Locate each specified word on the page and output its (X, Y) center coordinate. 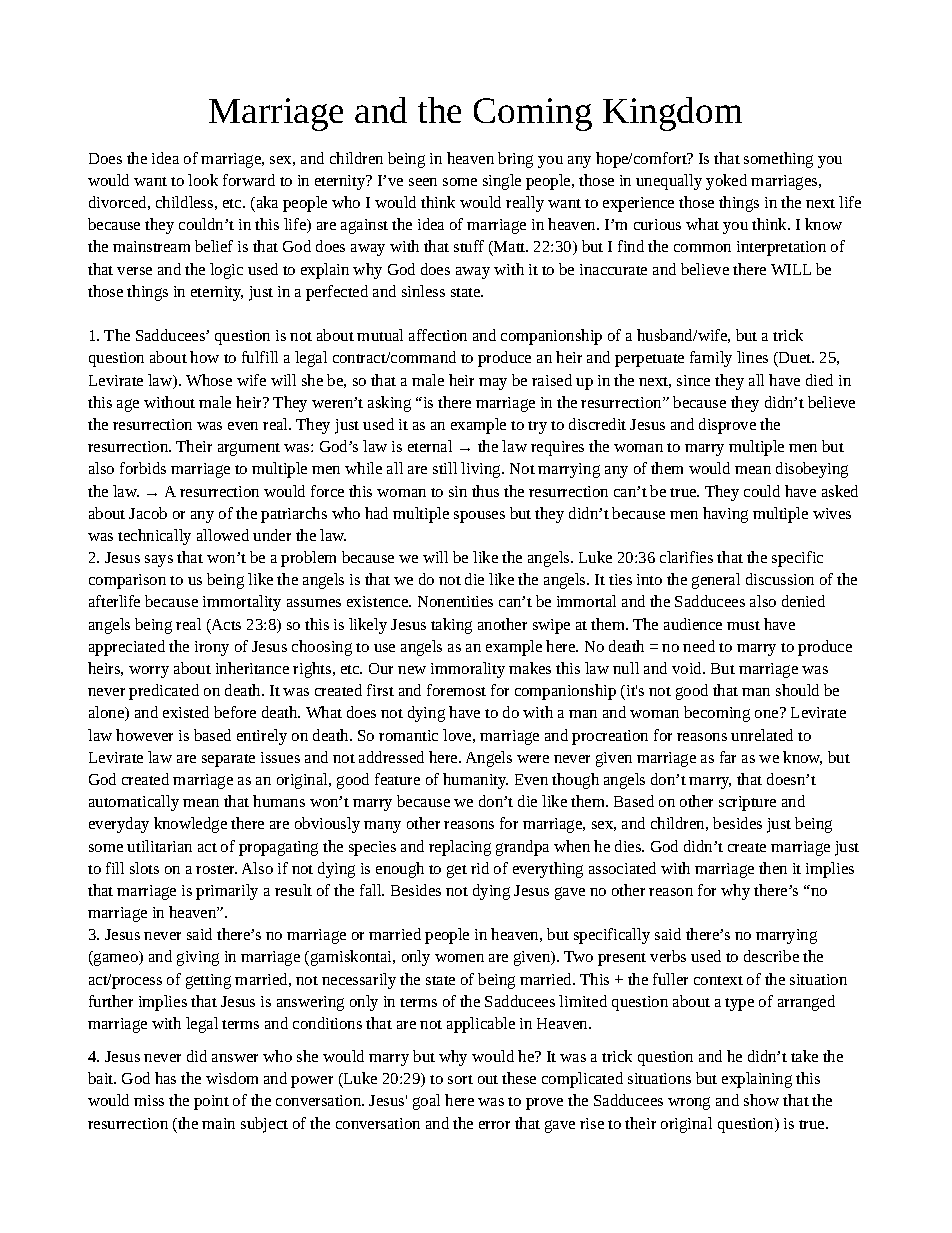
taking (451, 626)
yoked (726, 182)
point (211, 1102)
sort (460, 1079)
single (502, 182)
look (203, 180)
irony (212, 648)
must (743, 625)
